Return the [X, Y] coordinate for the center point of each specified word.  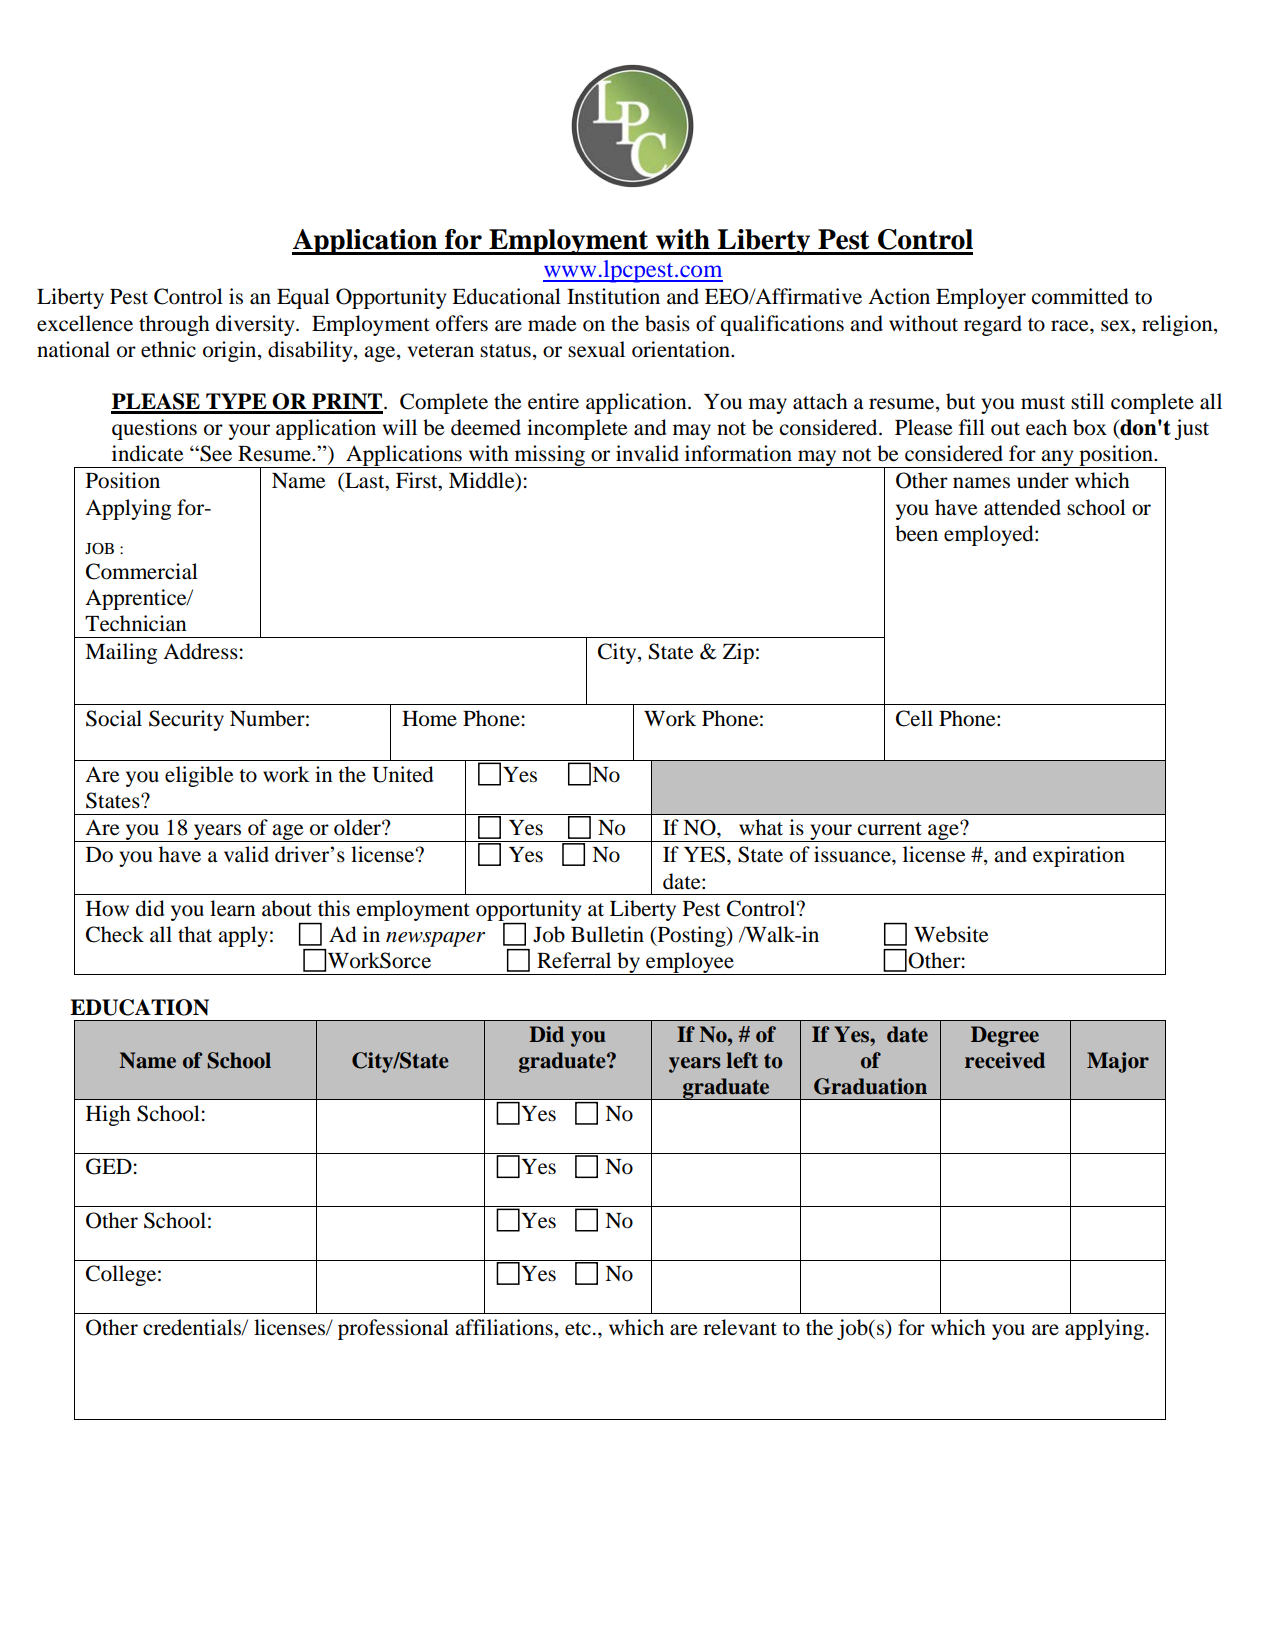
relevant [740, 1327]
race [1071, 326]
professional [393, 1329]
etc [578, 1329]
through [174, 325]
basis [667, 323]
